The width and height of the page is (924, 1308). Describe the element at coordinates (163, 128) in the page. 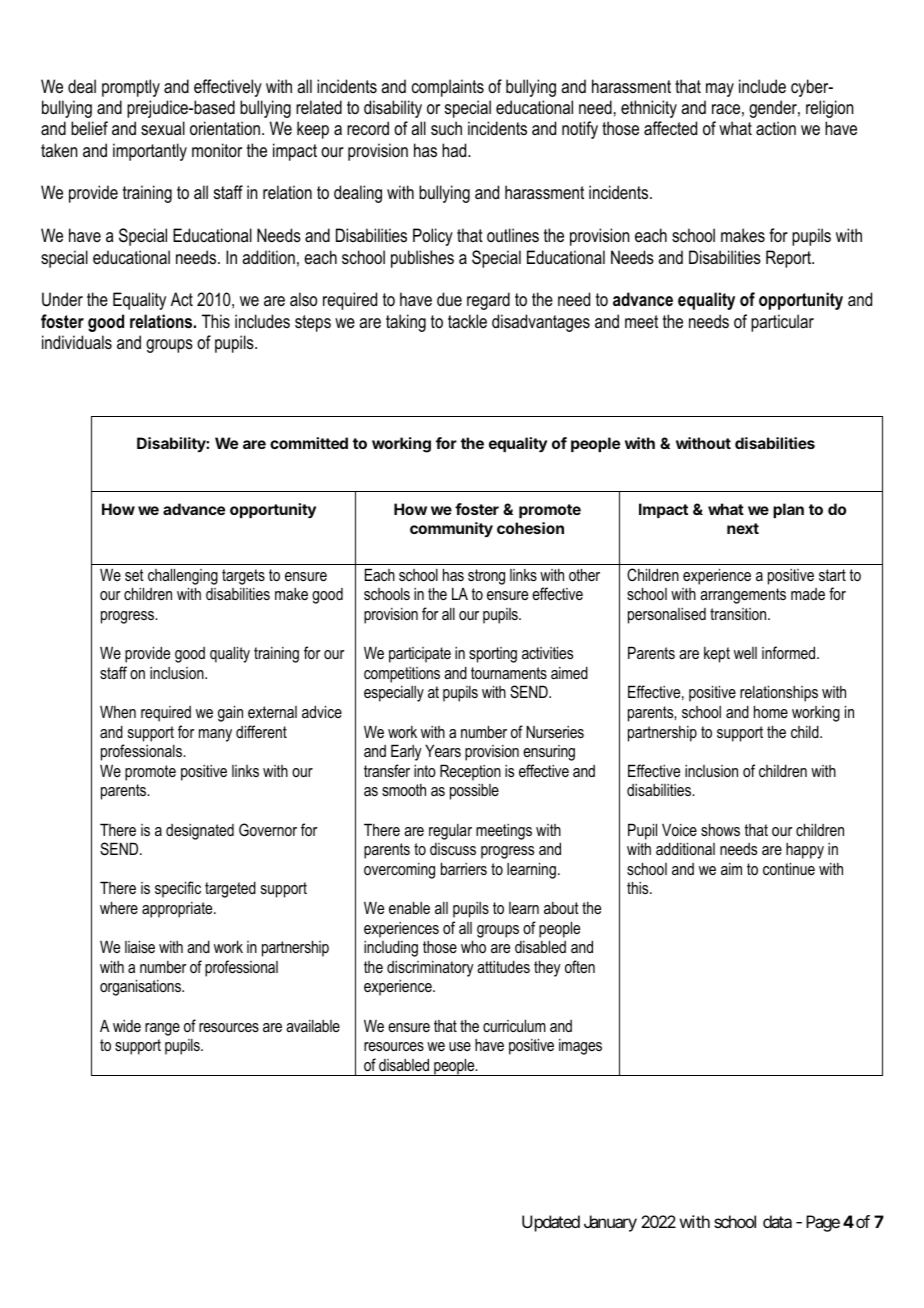

I see `sexual` at that location.
